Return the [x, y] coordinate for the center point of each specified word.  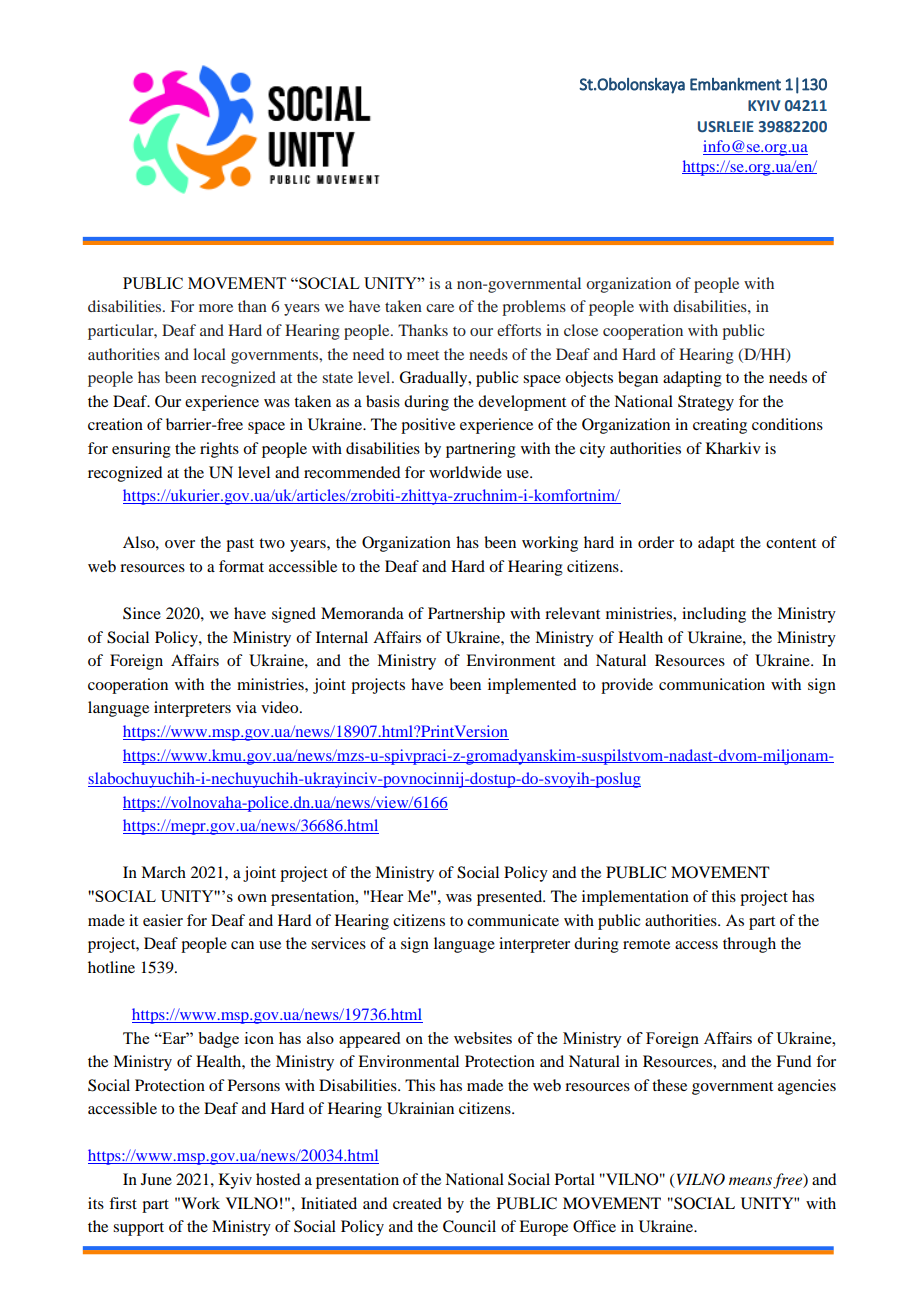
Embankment [735, 84]
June [156, 1179]
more [216, 308]
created [417, 1203]
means [750, 1181]
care [440, 308]
